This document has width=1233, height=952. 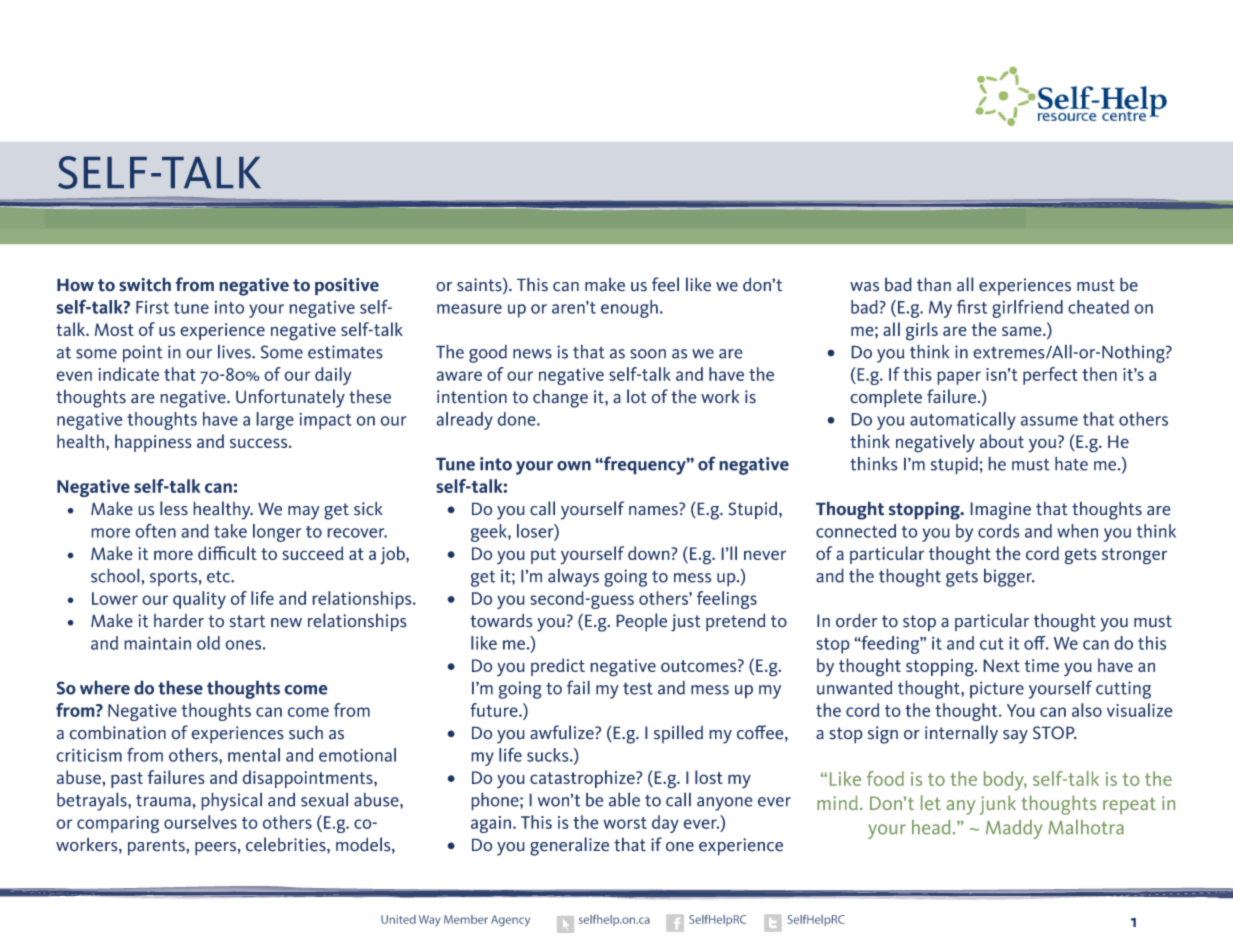 What do you see at coordinates (1014, 829) in the document?
I see `Maddy` at bounding box center [1014, 829].
